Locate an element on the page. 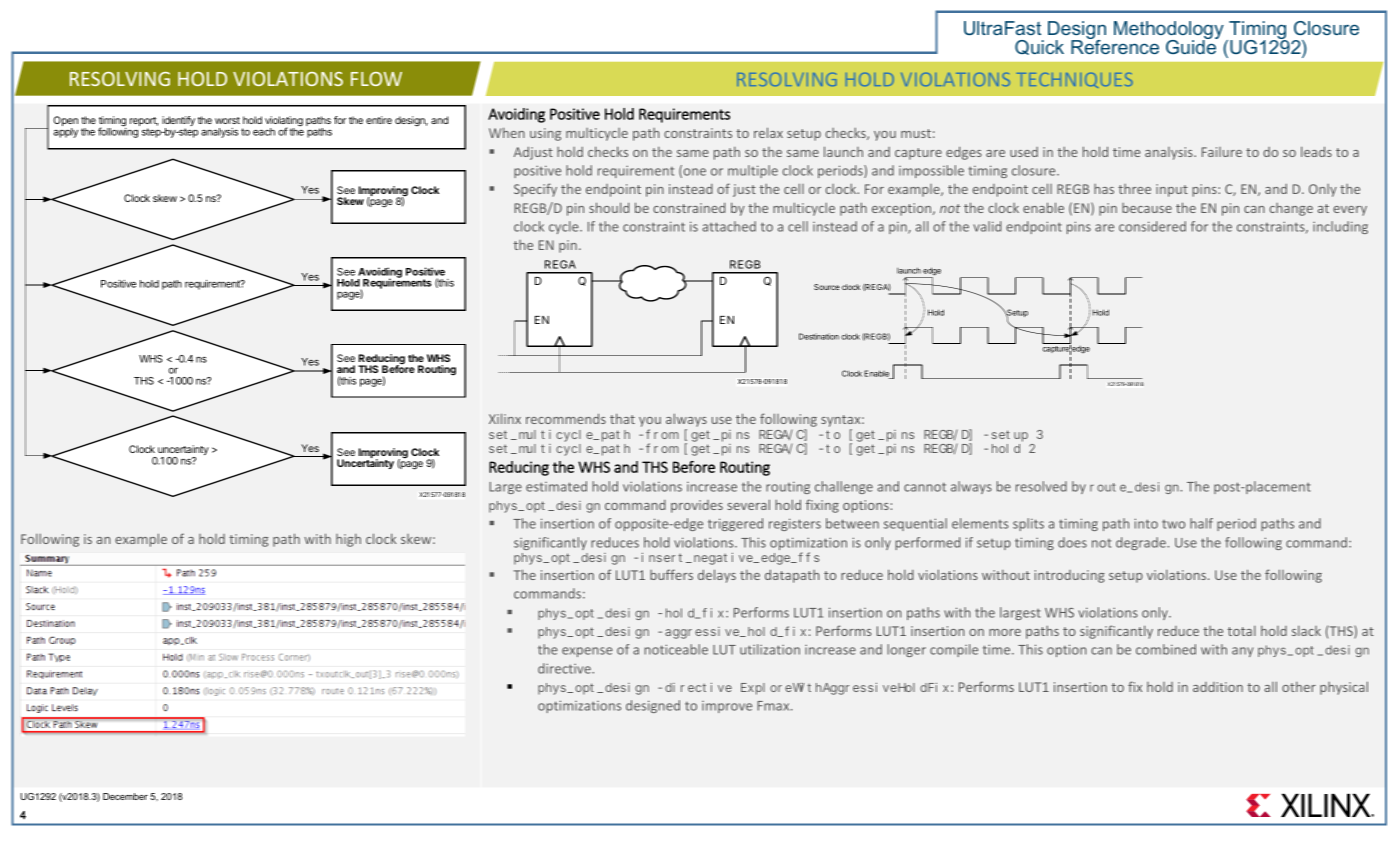 This page has width=1400, height=850. half is located at coordinates (1201, 523).
